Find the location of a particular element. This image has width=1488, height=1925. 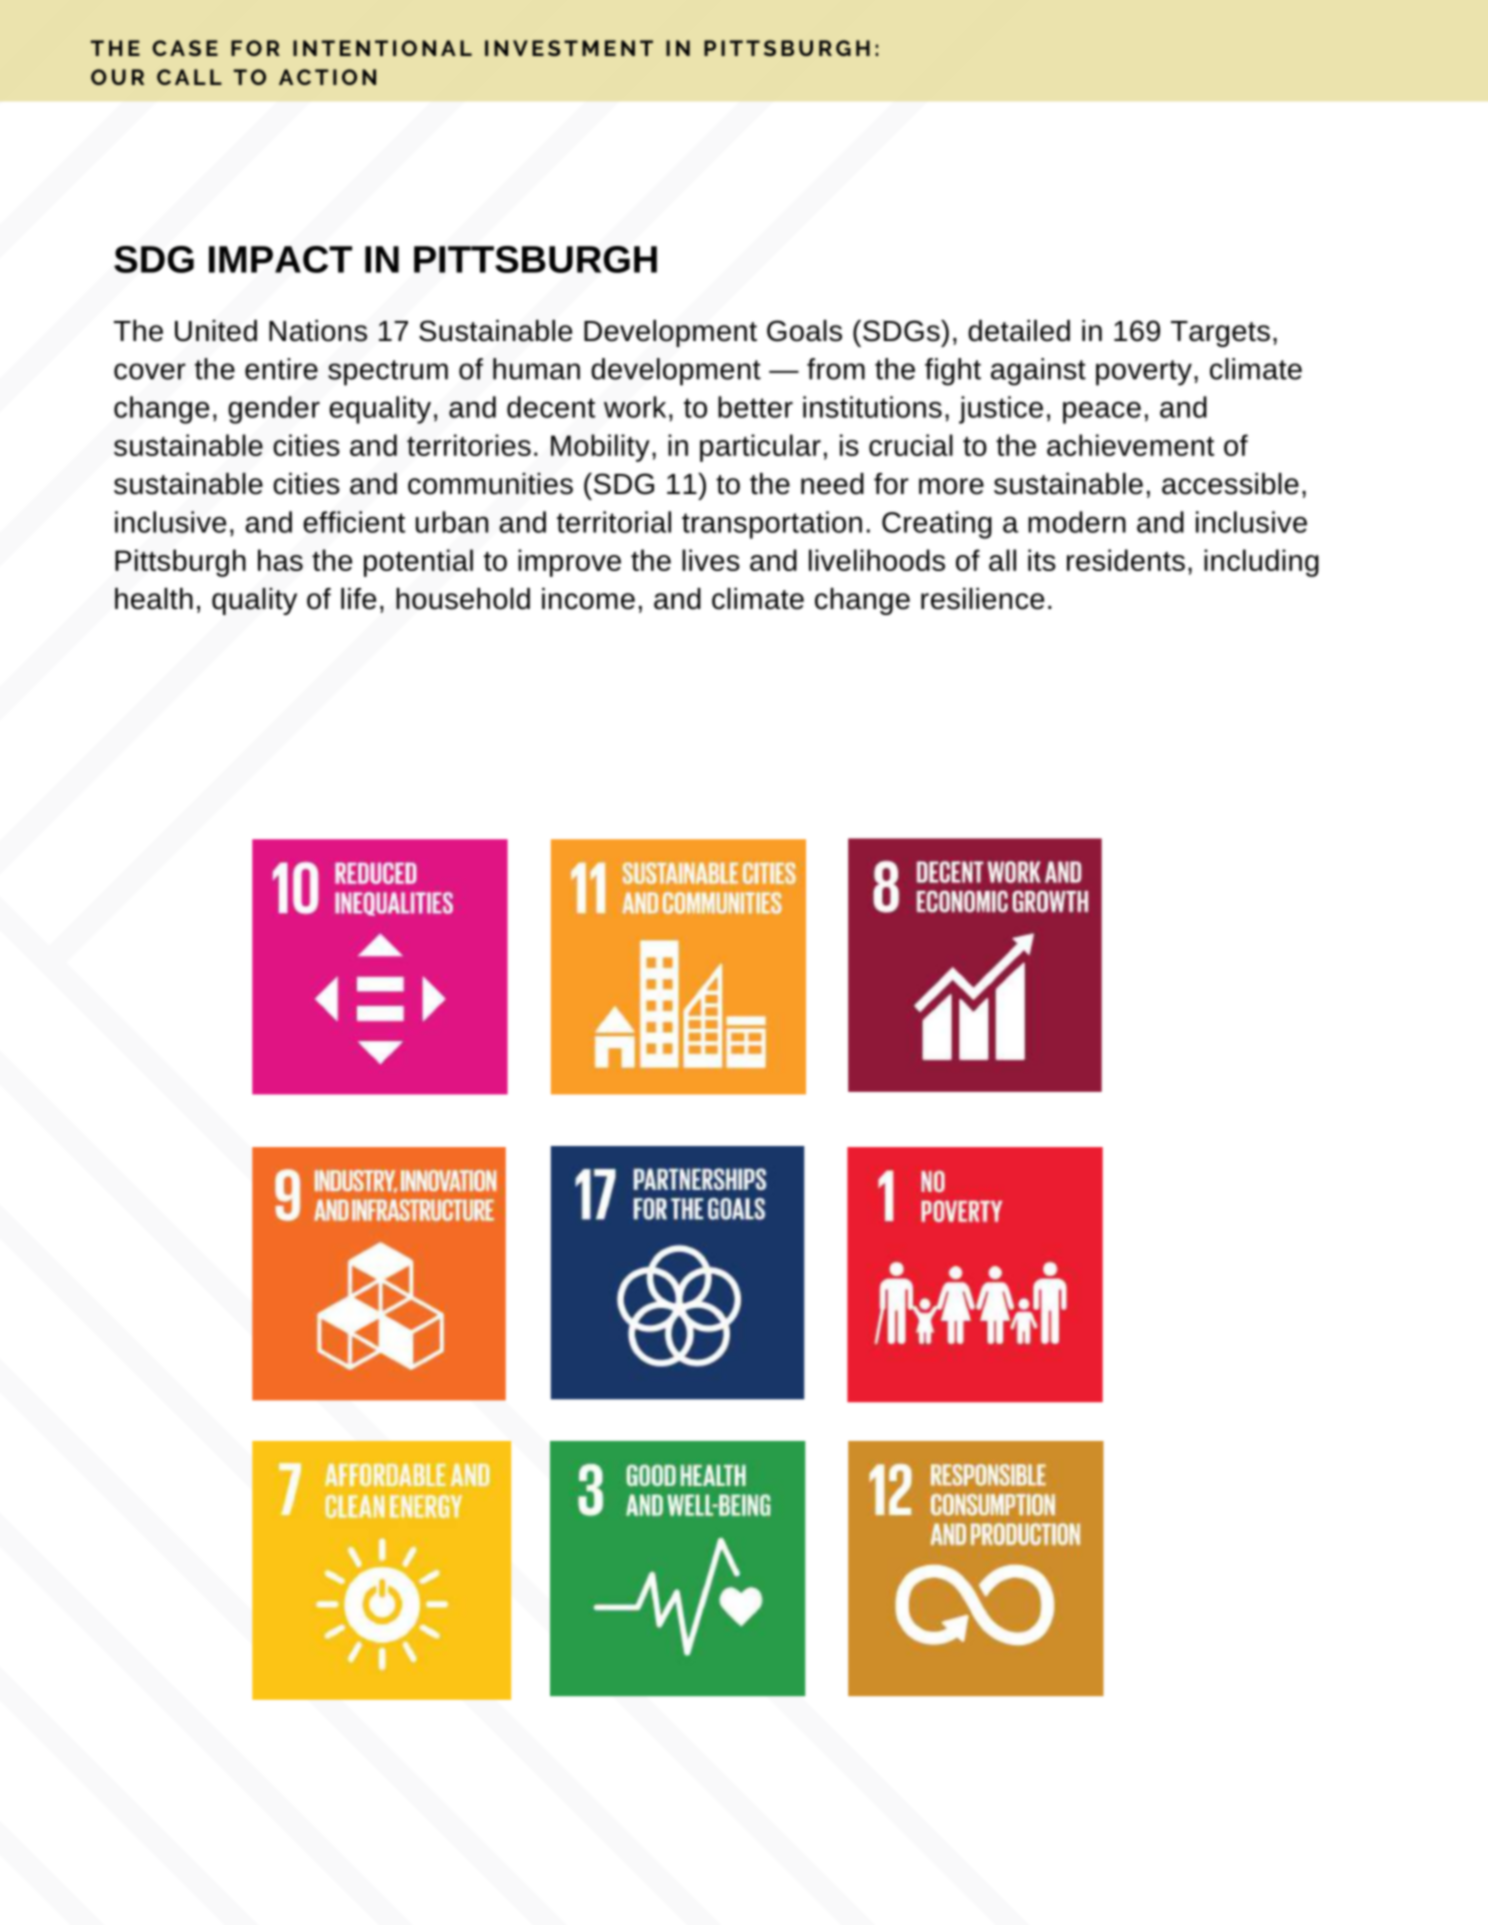

IMPACT is located at coordinates (280, 259).
